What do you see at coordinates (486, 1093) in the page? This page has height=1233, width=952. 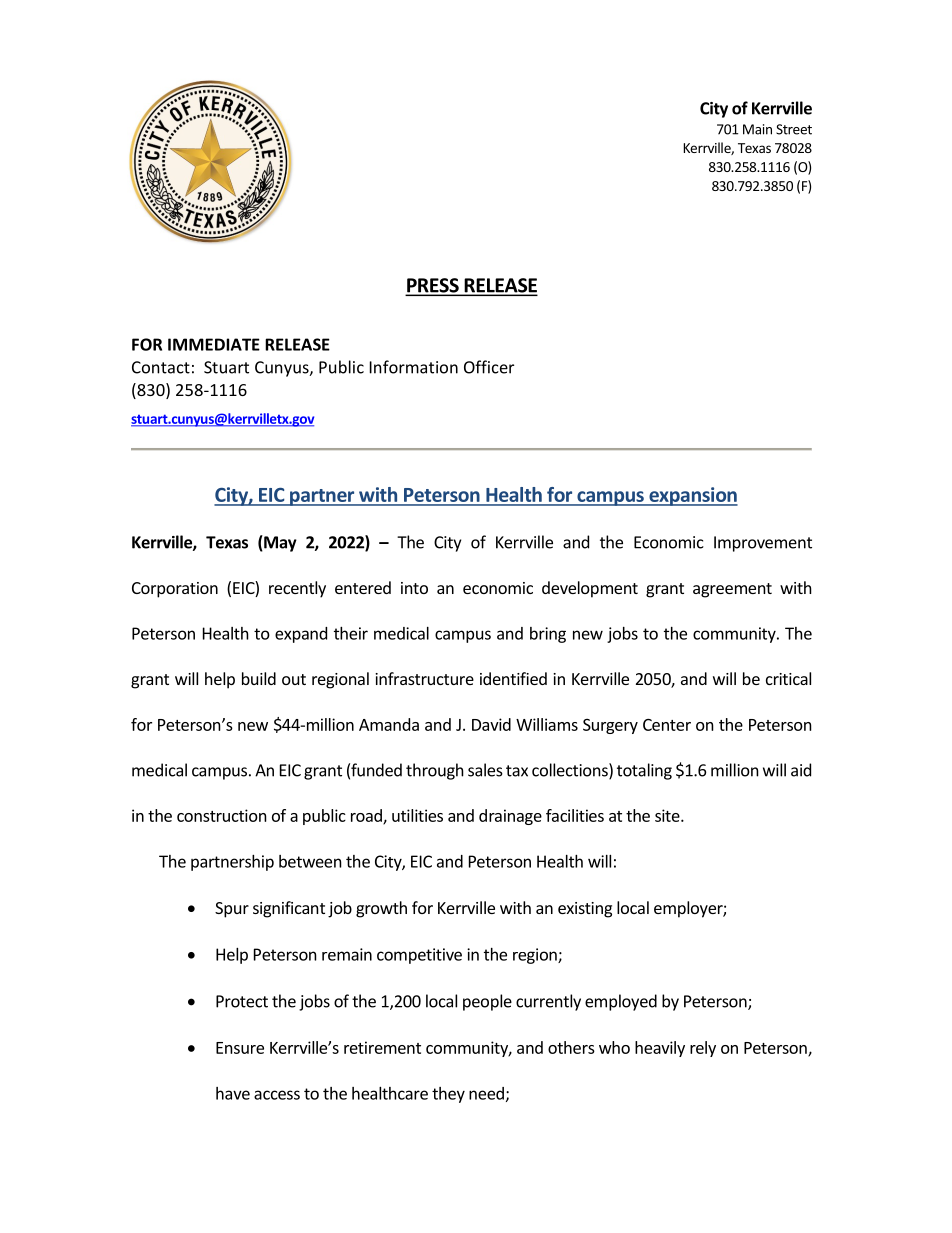 I see `need` at bounding box center [486, 1093].
